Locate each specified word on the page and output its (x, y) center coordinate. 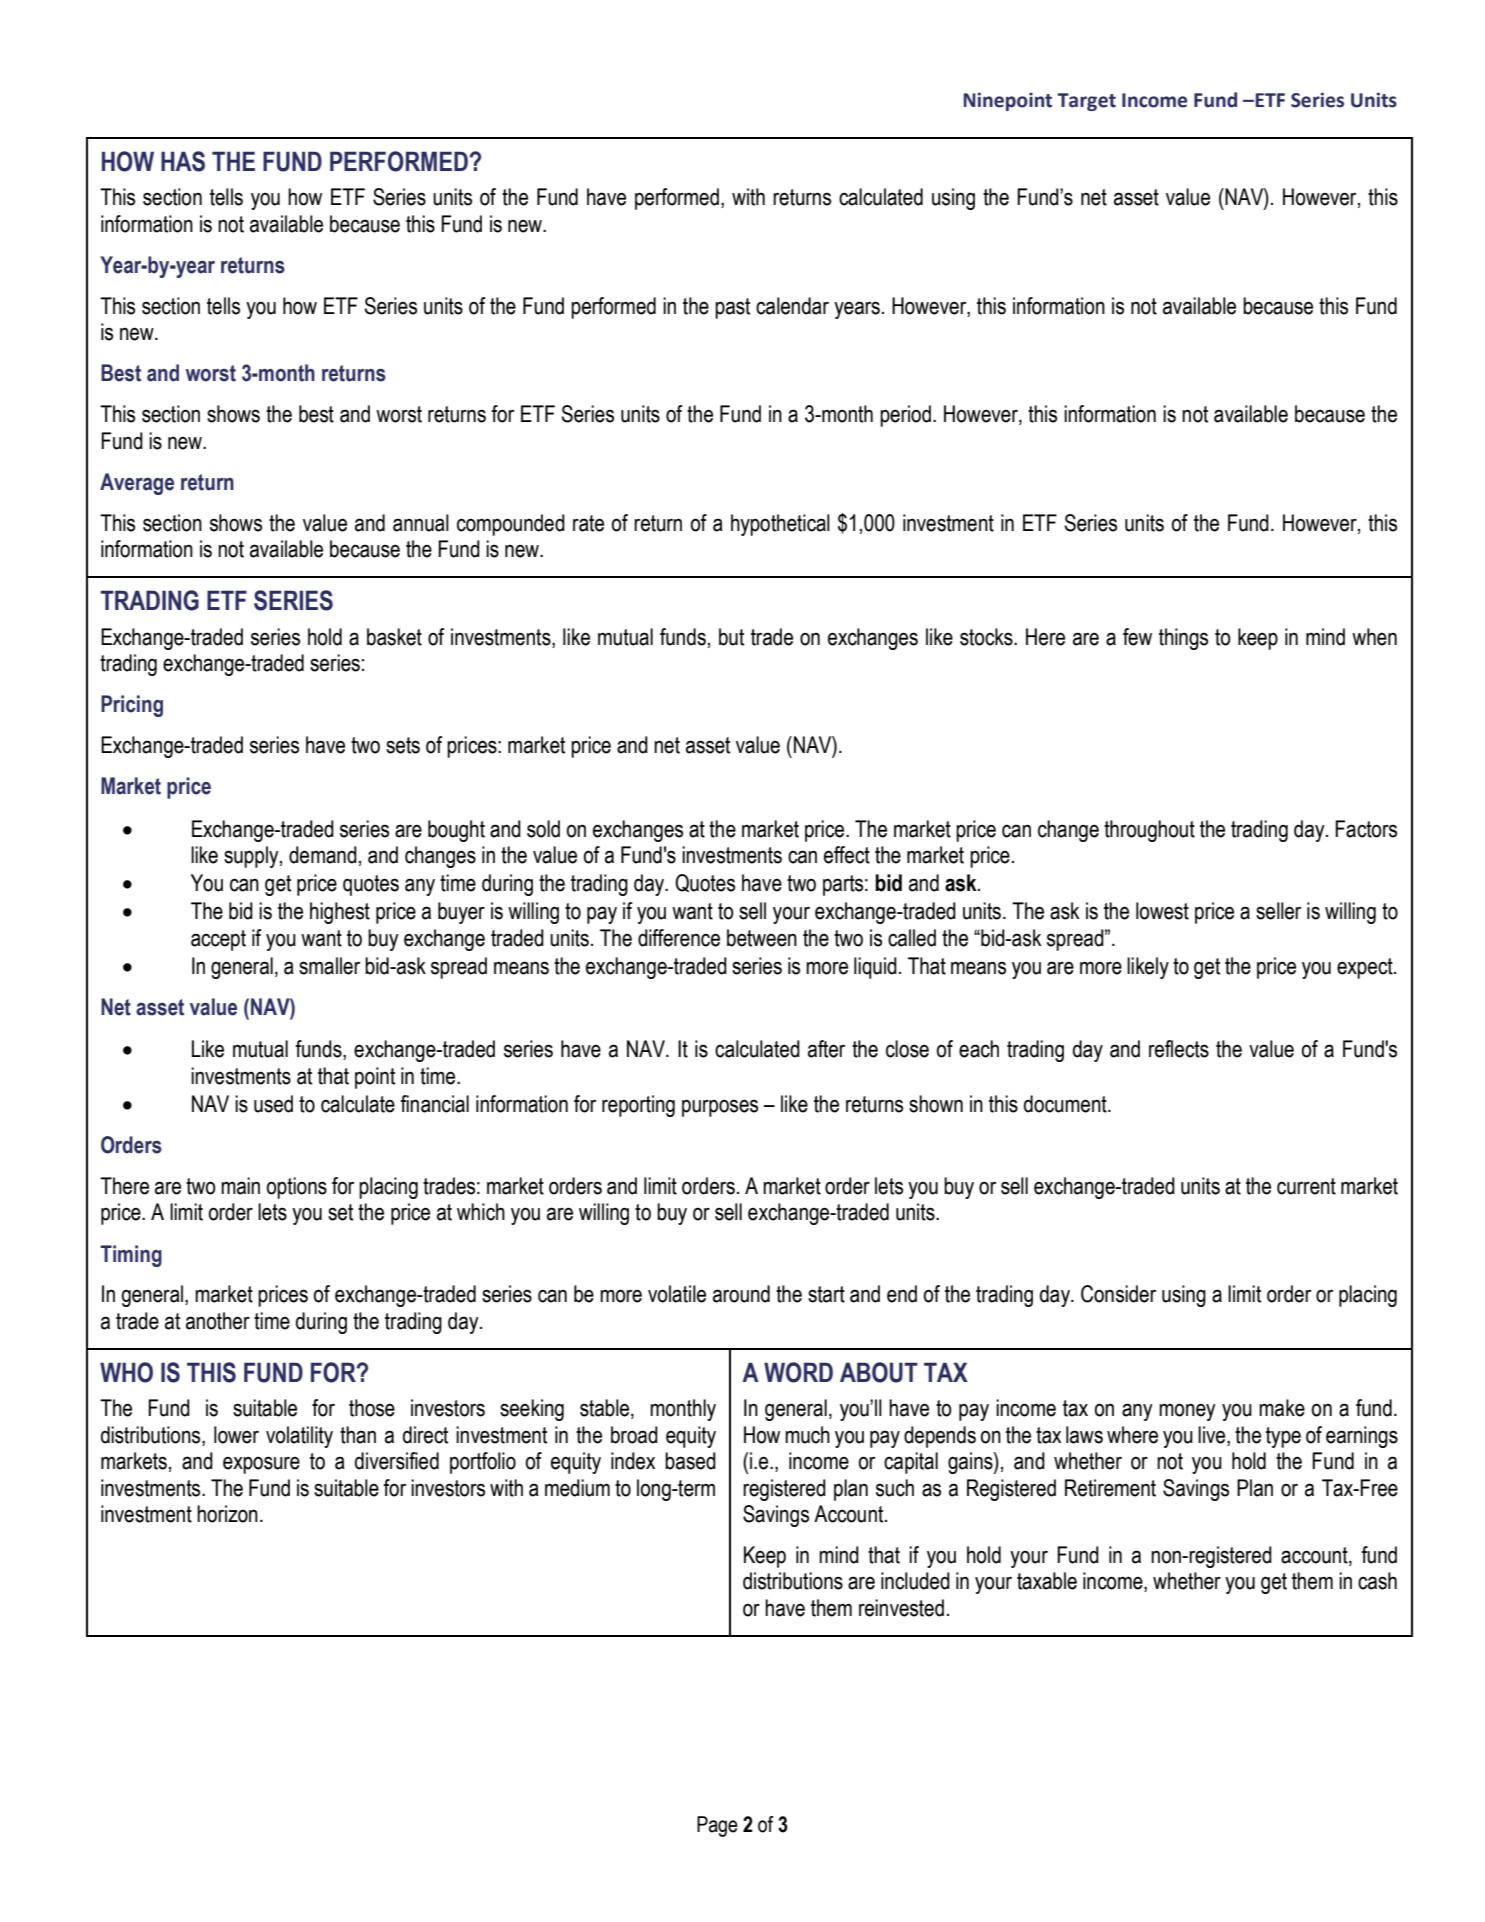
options (297, 1188)
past (732, 308)
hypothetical (780, 525)
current (1306, 1186)
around (741, 1294)
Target (1086, 102)
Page (717, 1826)
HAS (183, 161)
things (1183, 639)
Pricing (132, 706)
